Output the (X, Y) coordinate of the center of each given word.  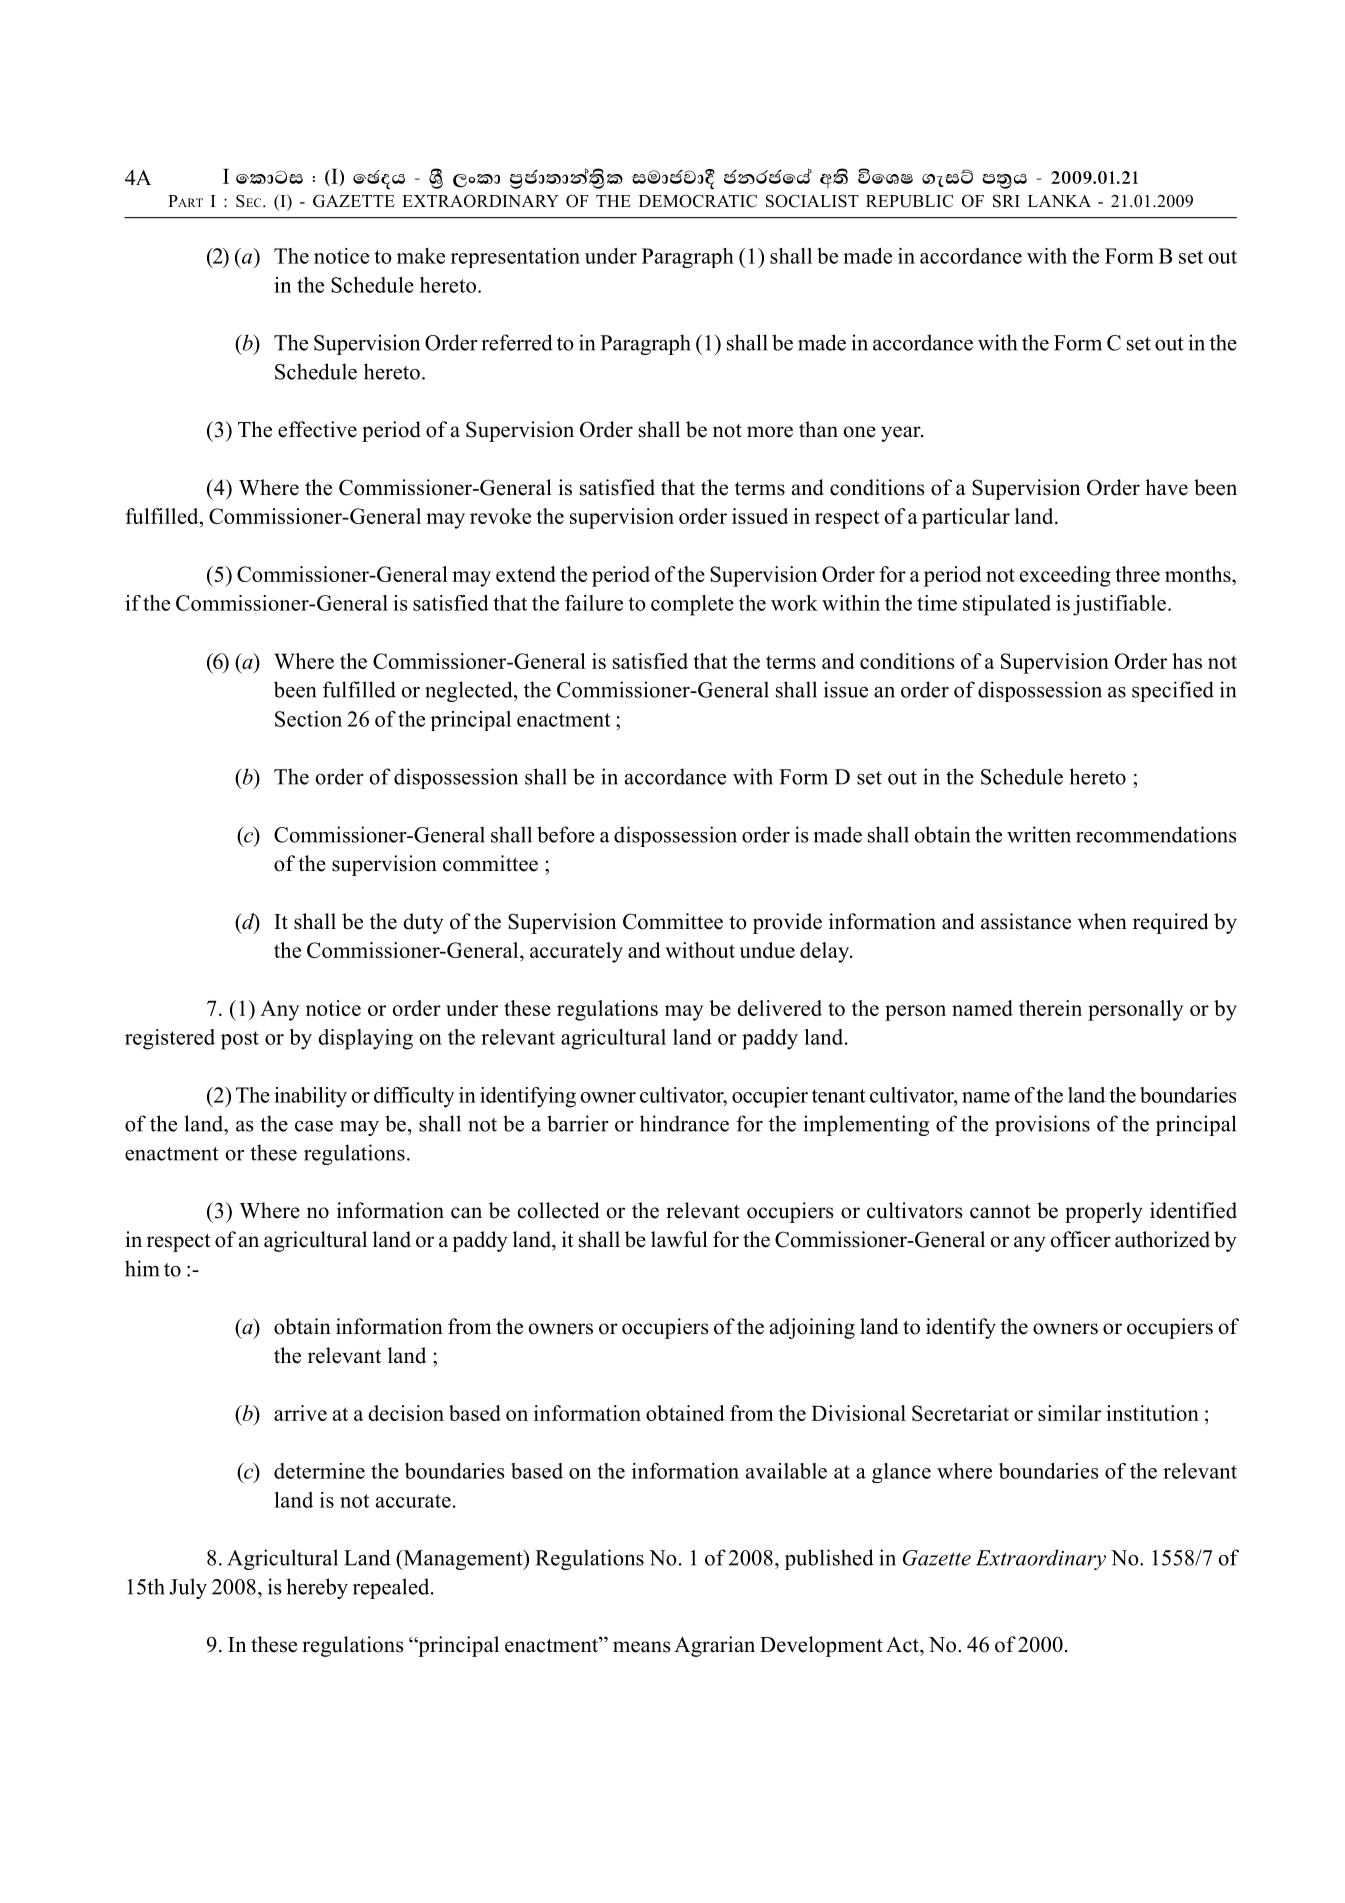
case (314, 1126)
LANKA (1059, 201)
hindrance (684, 1123)
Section (308, 719)
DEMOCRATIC (698, 201)
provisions (1042, 1125)
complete (692, 605)
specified (1173, 691)
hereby (317, 1588)
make (421, 256)
